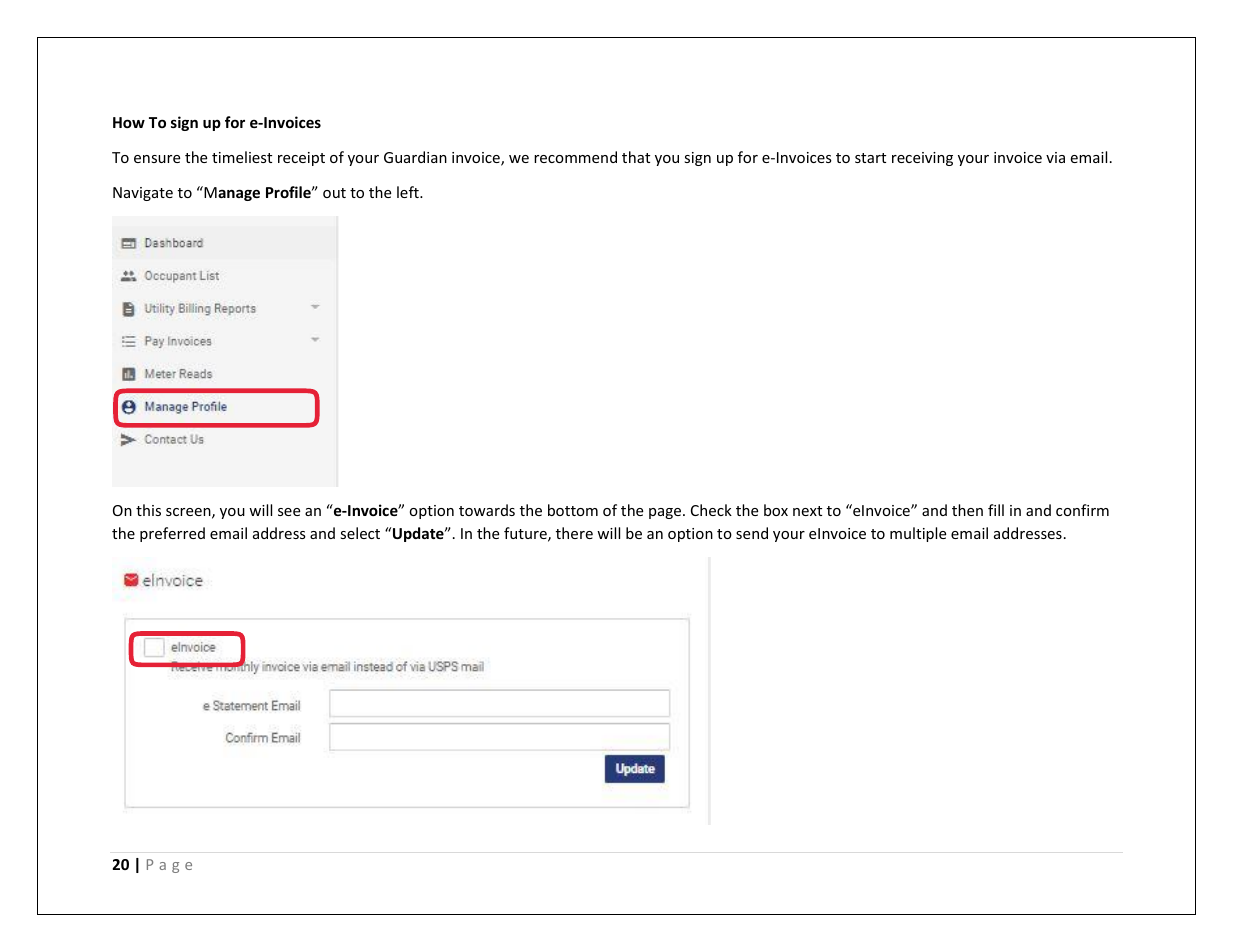 The height and width of the image is (952, 1233). Describe the element at coordinates (922, 159) in the image. I see `receiving` at that location.
